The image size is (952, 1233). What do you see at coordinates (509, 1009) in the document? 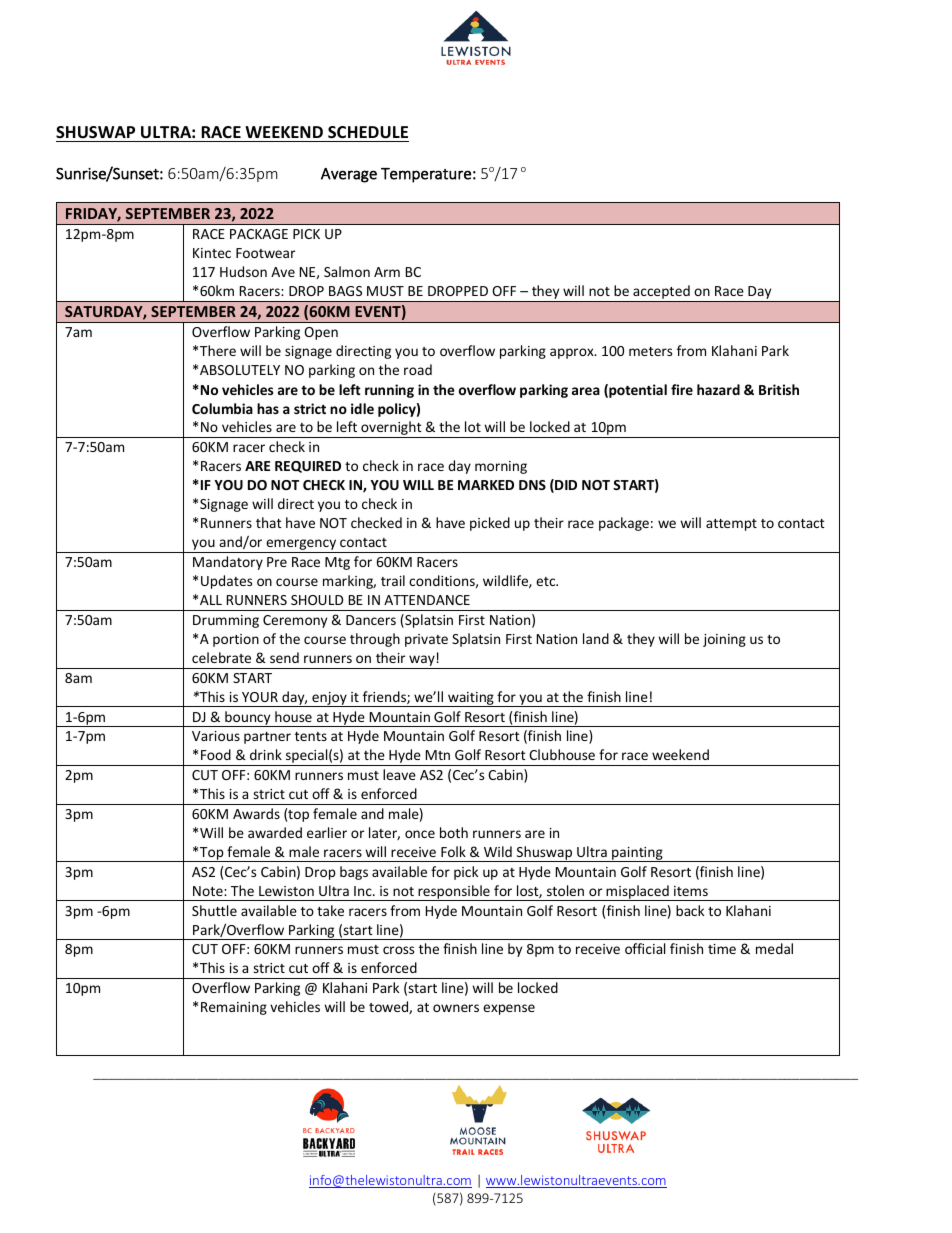
I see `expense` at bounding box center [509, 1009].
